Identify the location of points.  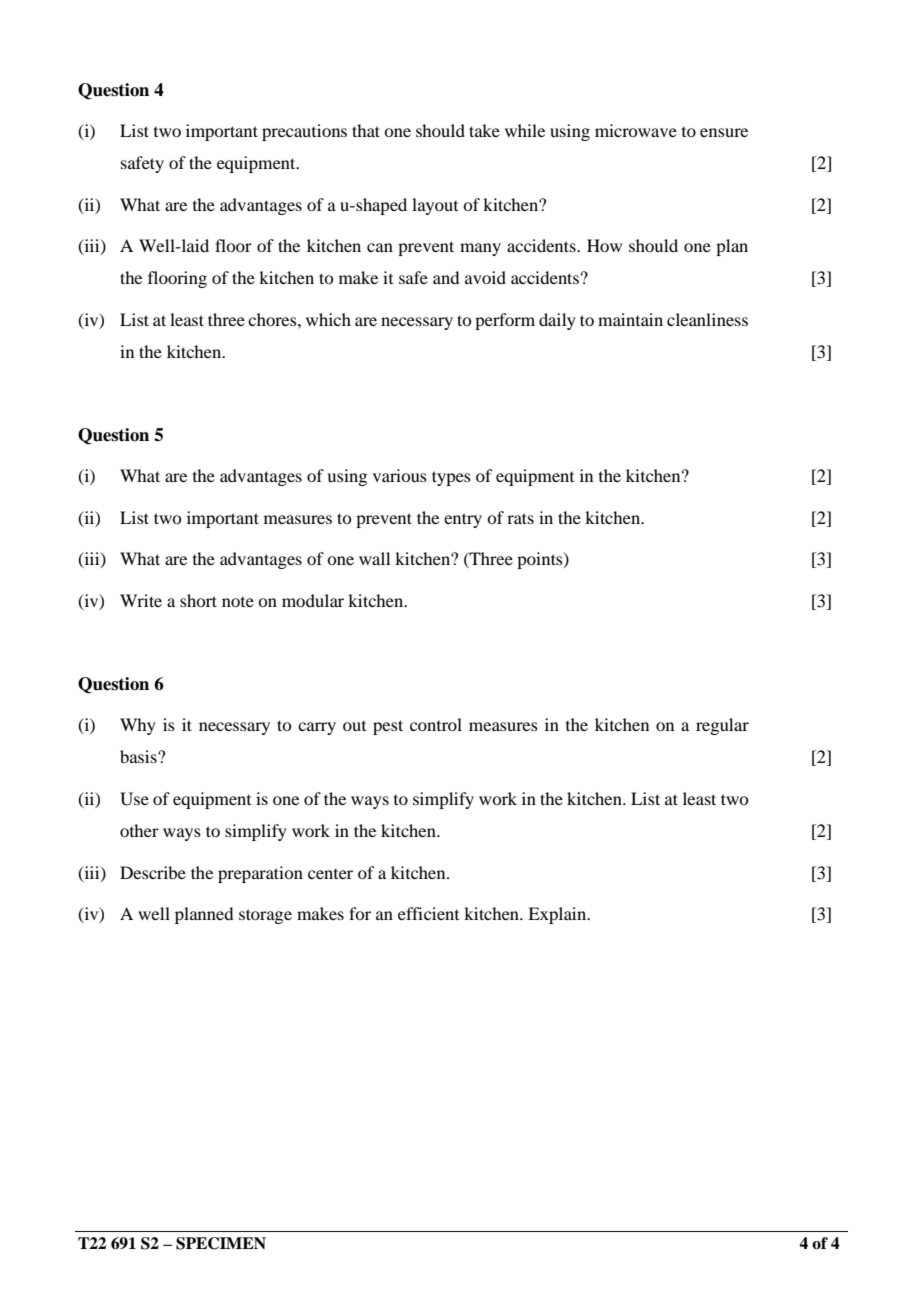
(541, 560).
